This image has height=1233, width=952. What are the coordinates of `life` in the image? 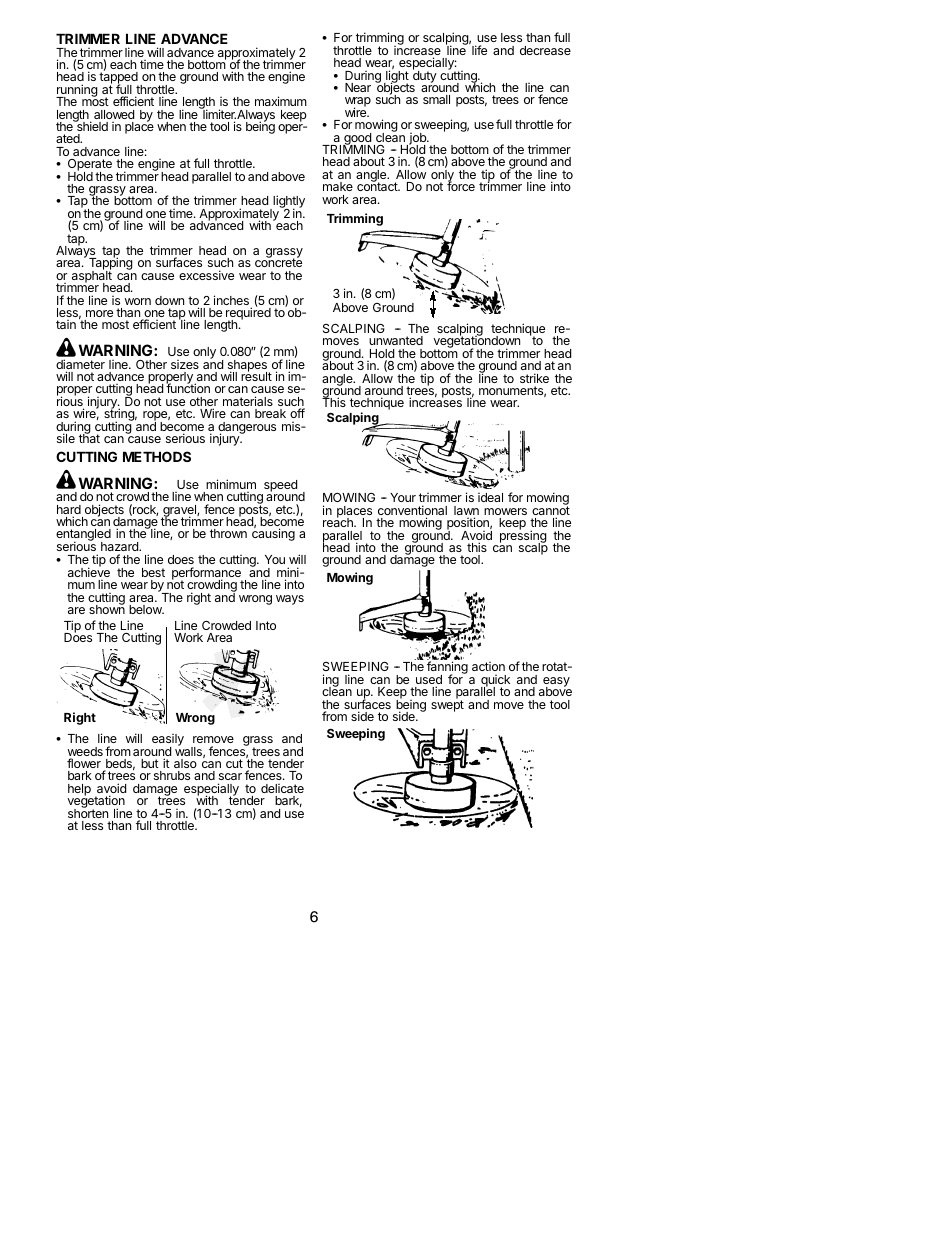 It's located at (479, 50).
